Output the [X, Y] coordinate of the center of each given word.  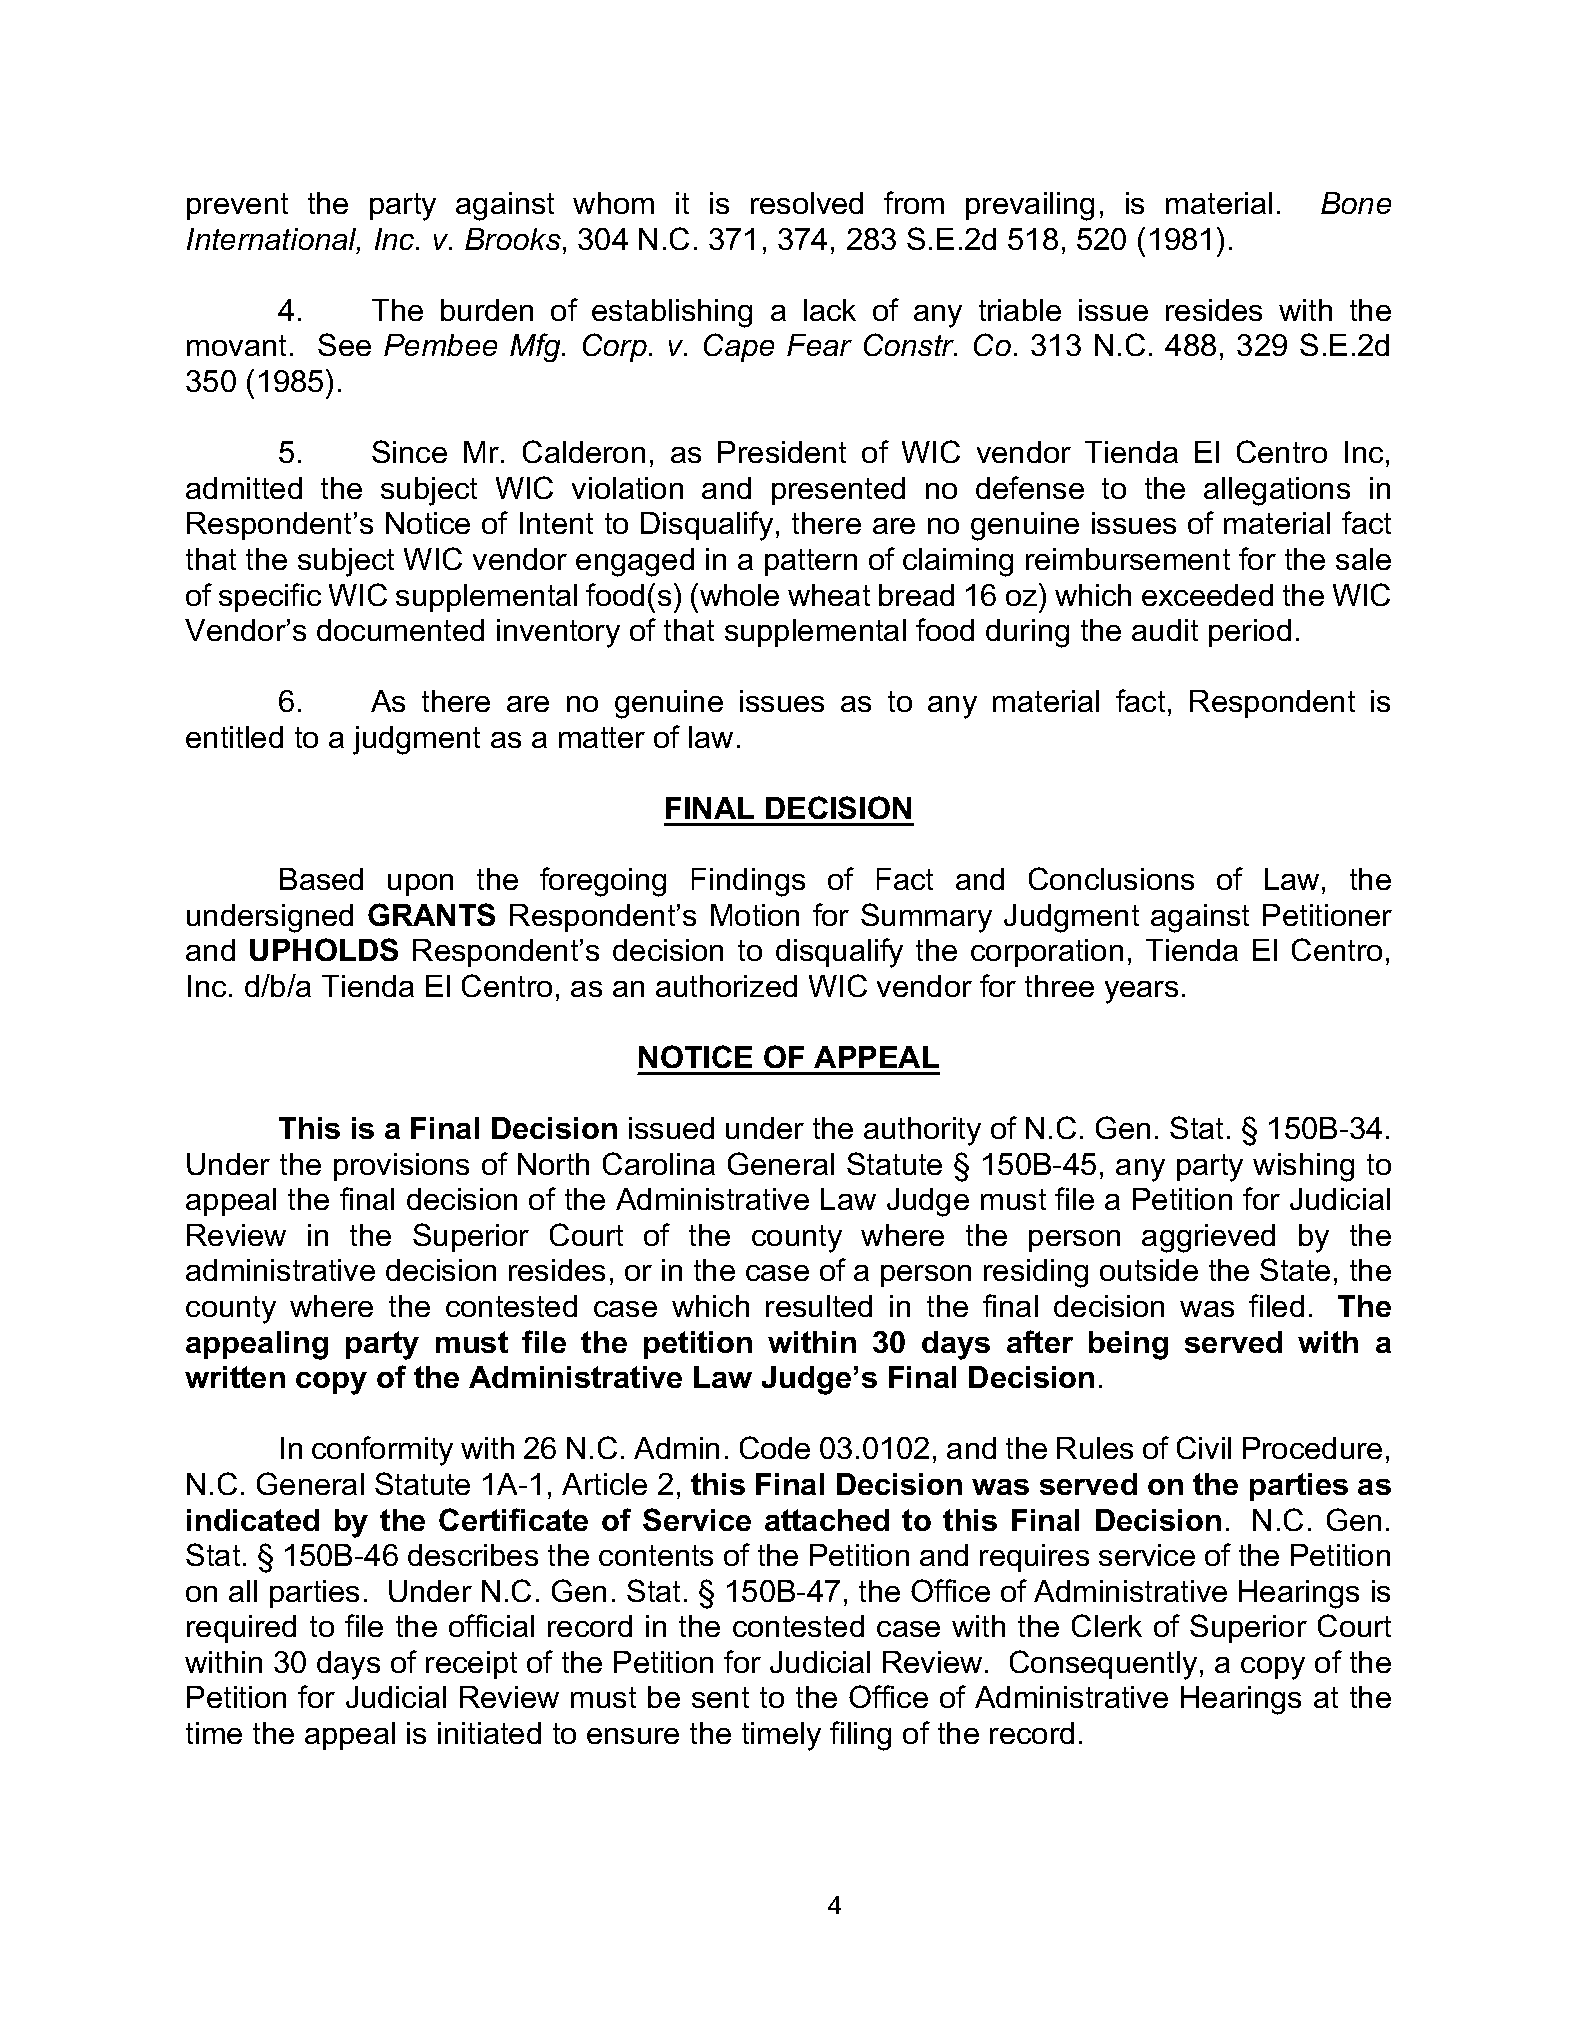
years [1141, 992]
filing [860, 1736]
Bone [1356, 203]
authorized [726, 986]
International [273, 240]
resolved [807, 203]
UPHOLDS [324, 949]
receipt [471, 1665]
